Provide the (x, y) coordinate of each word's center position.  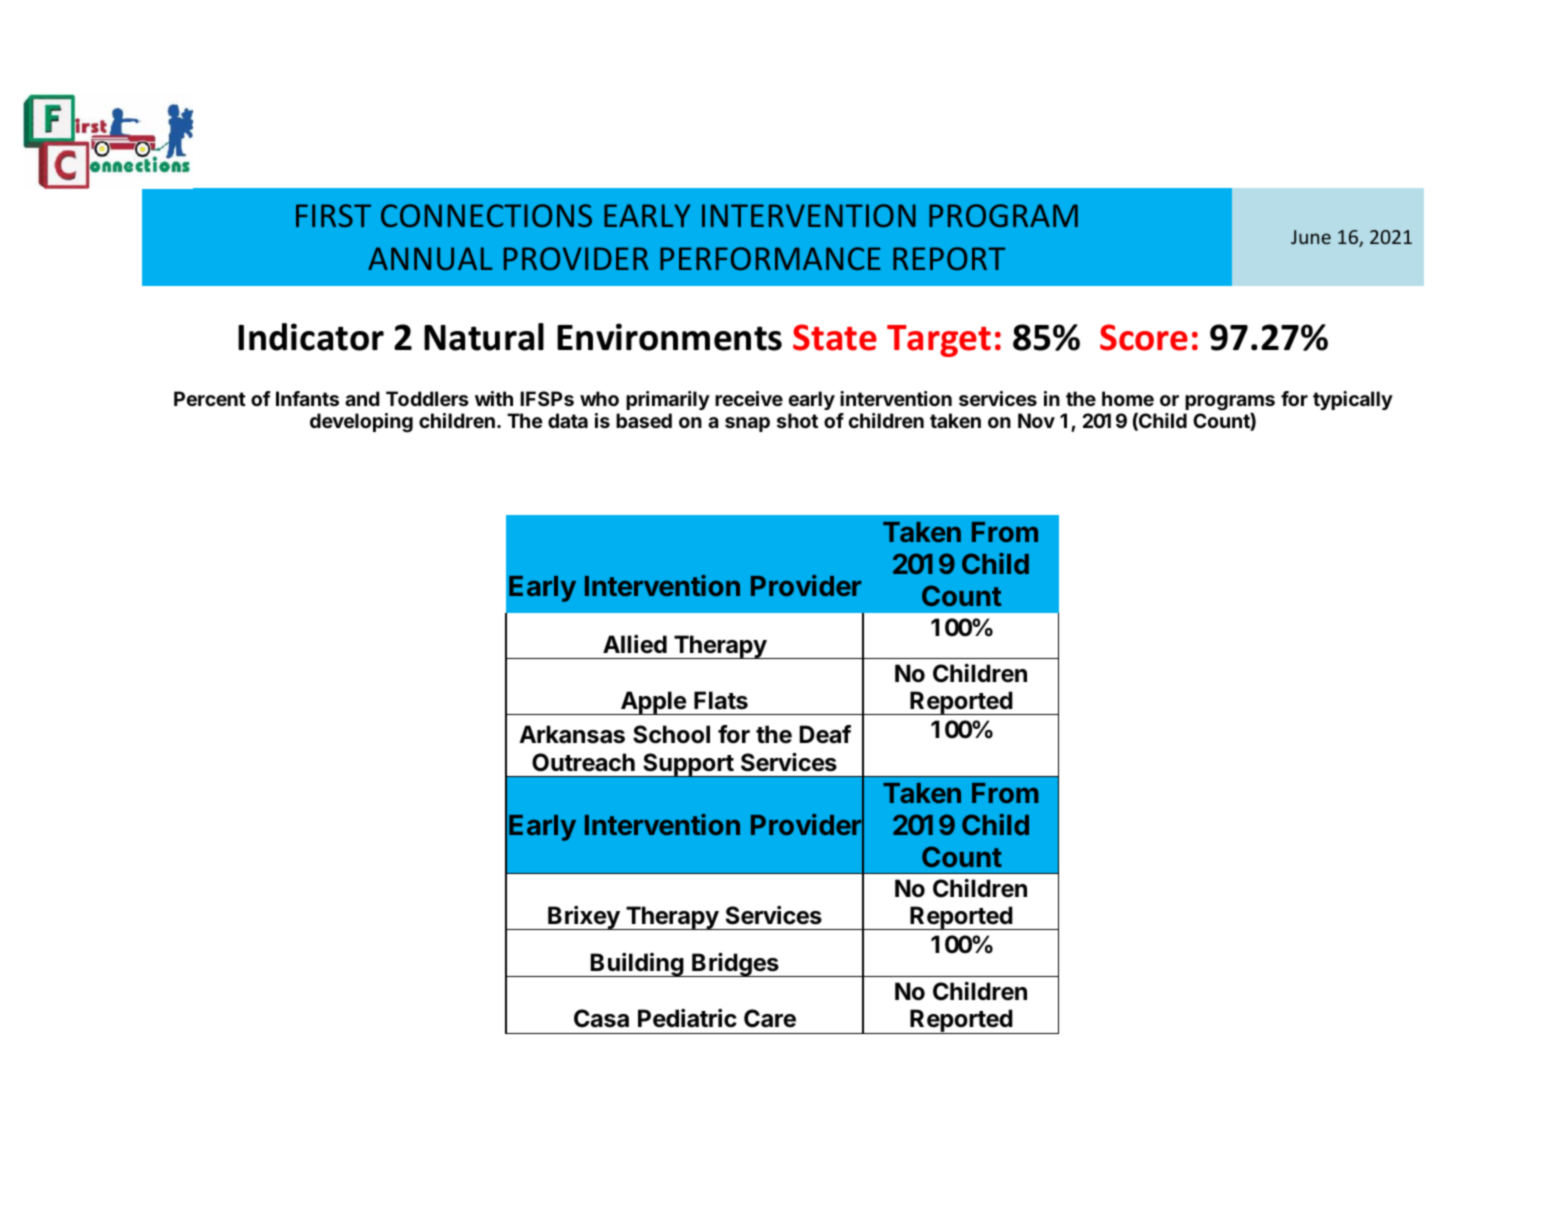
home (1128, 398)
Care (770, 1018)
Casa (601, 1018)
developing (361, 423)
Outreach (583, 762)
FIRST (333, 215)
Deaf (825, 734)
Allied (635, 644)
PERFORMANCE (770, 258)
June (1311, 237)
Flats (721, 700)
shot (797, 420)
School (671, 734)
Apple (653, 703)
